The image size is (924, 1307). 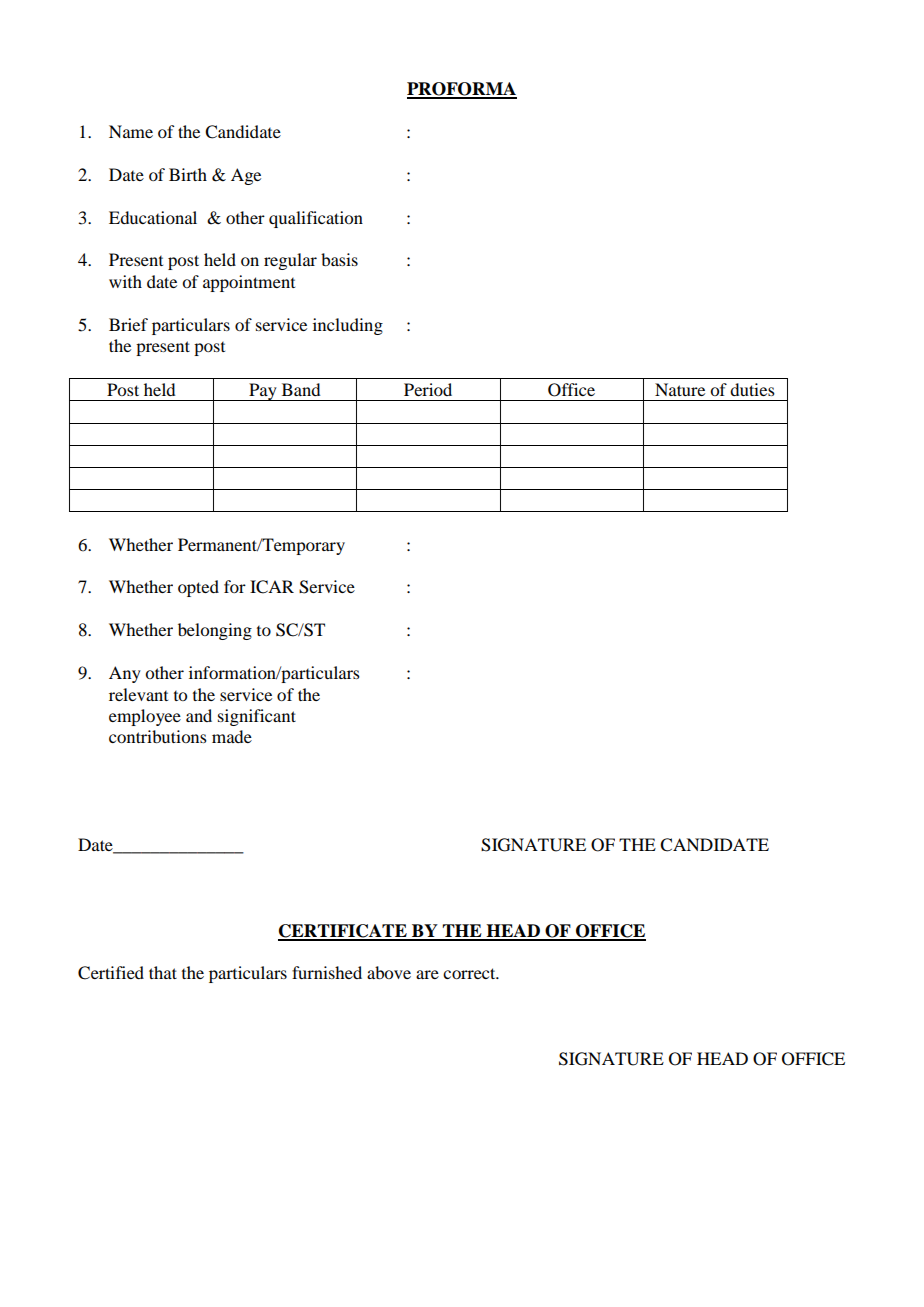 What do you see at coordinates (163, 972) in the screenshot?
I see `that` at bounding box center [163, 972].
